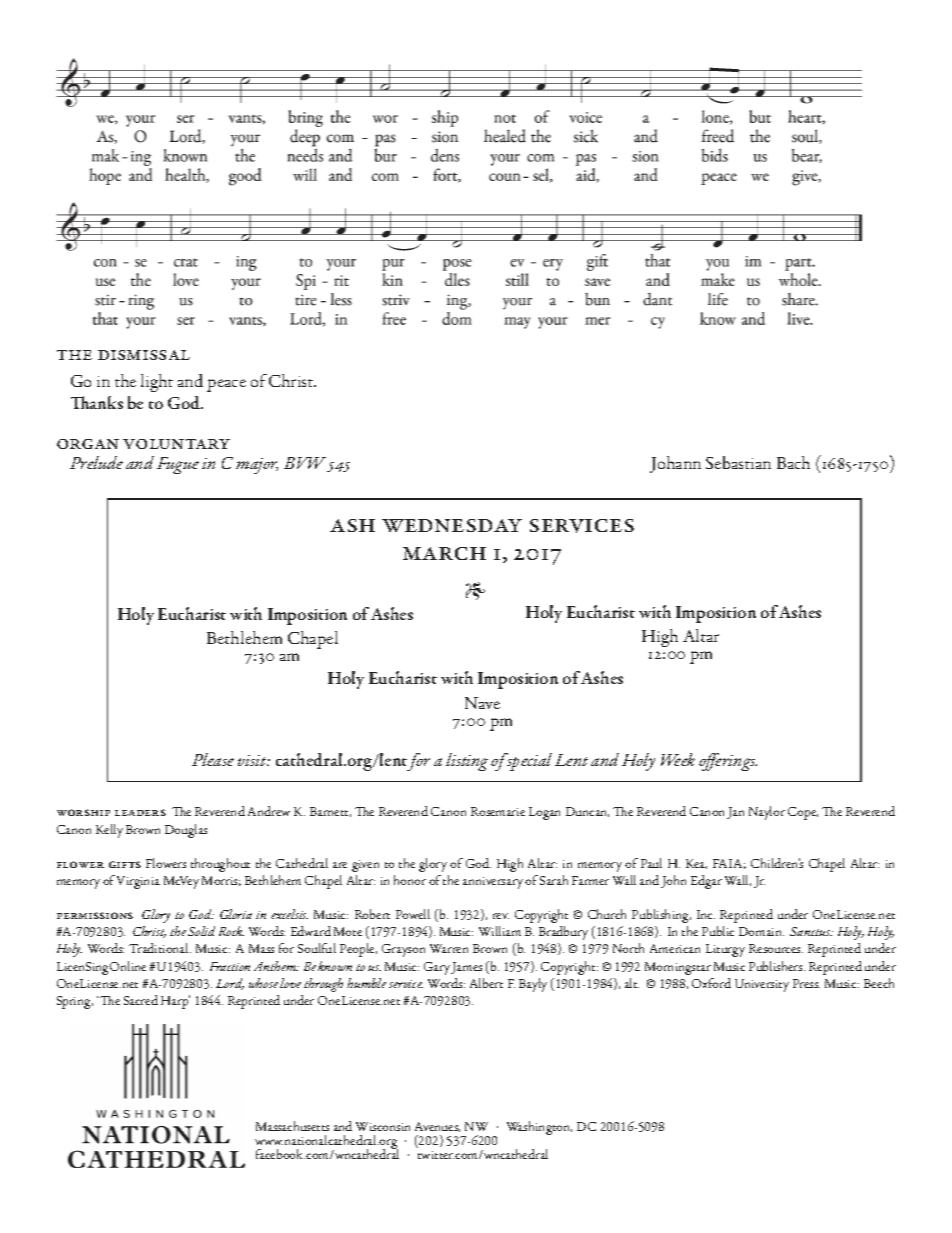 Image resolution: width=952 pixels, height=1233 pixels. I want to click on Wisconsin, so click(383, 1126).
